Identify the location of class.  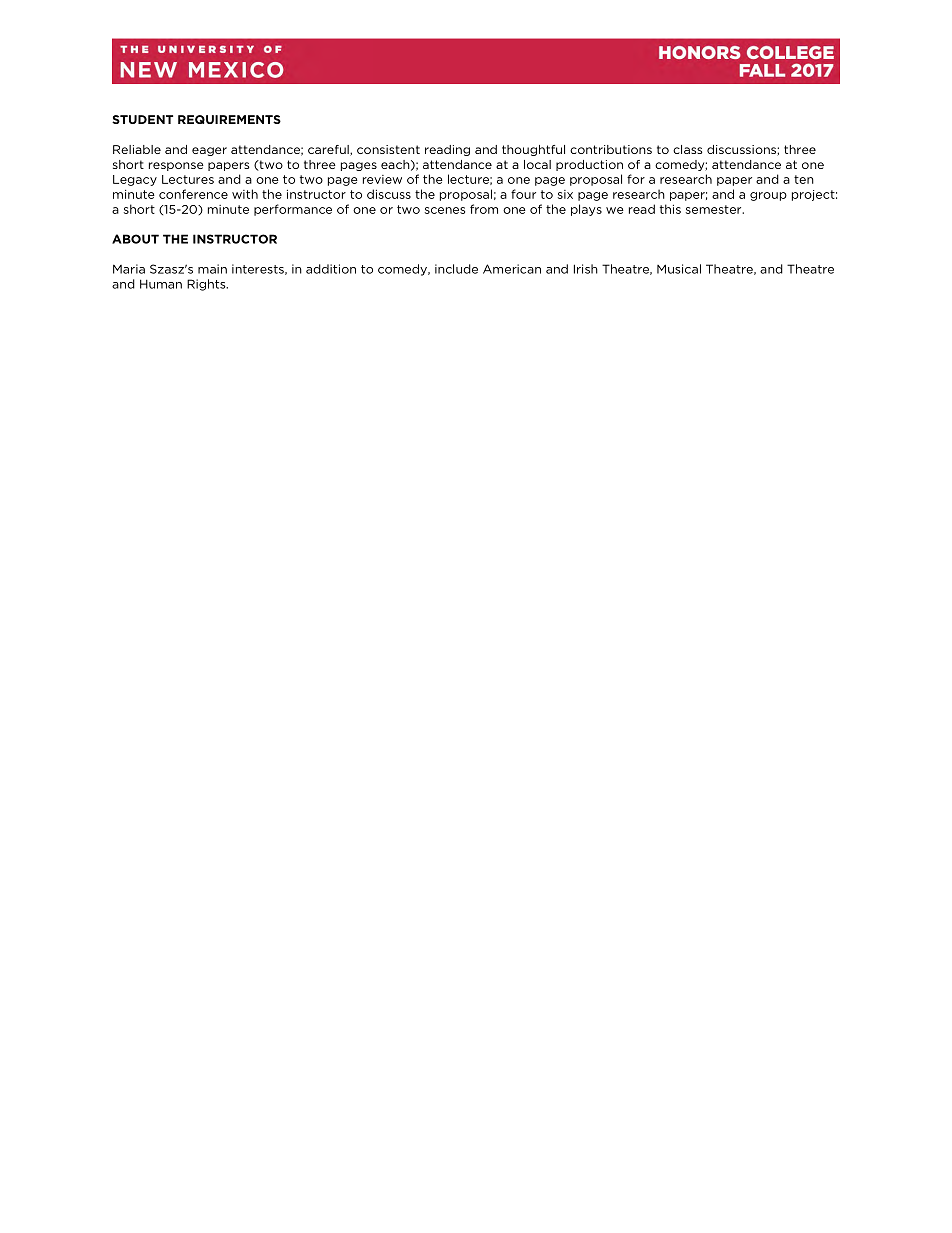
(687, 149).
